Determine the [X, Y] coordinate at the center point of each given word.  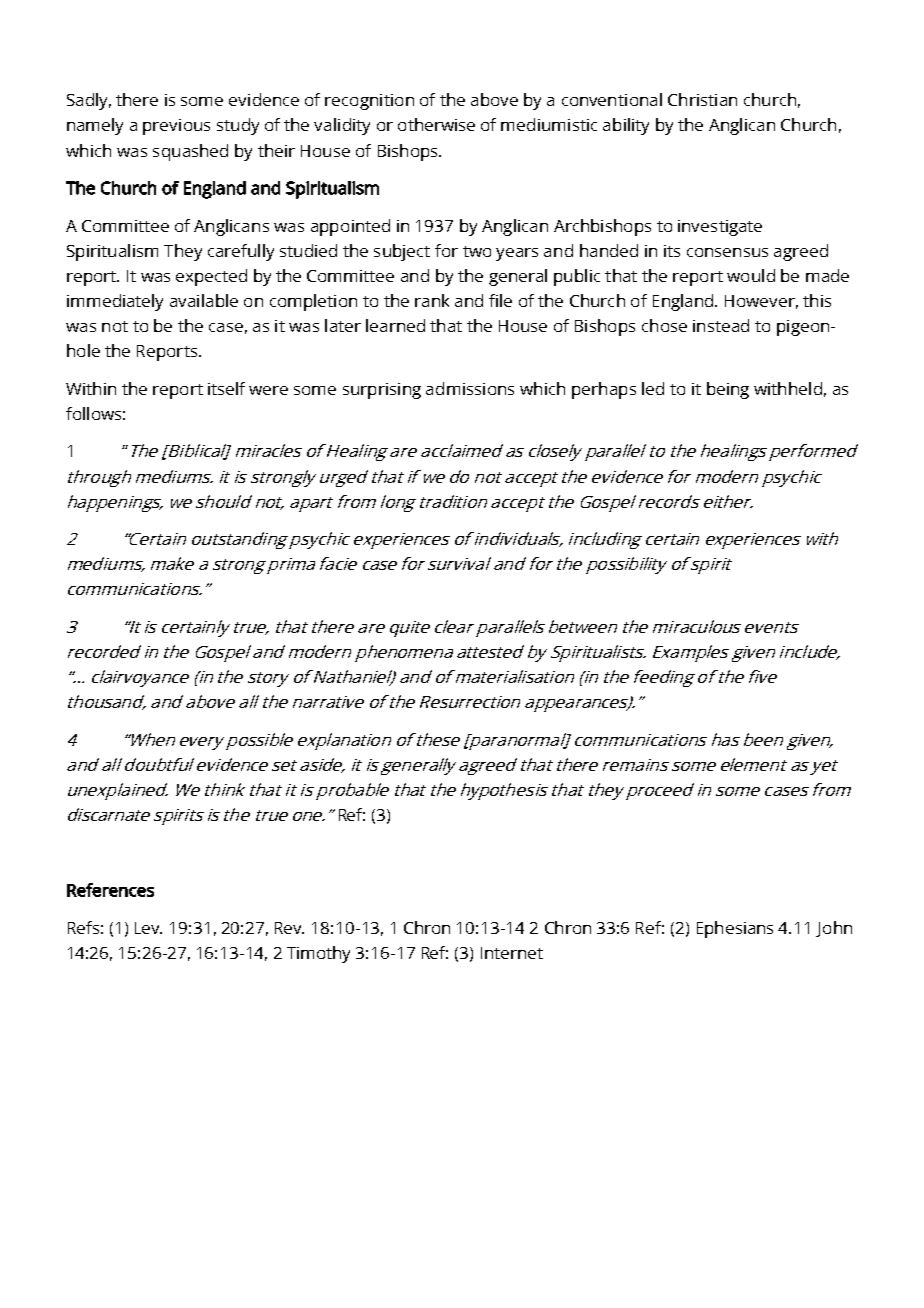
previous [176, 127]
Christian [702, 99]
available [204, 300]
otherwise [436, 124]
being [728, 390]
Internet [512, 953]
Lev [148, 928]
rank [432, 300]
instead [721, 325]
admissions [470, 388]
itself [226, 388]
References [110, 890]
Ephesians [735, 929]
